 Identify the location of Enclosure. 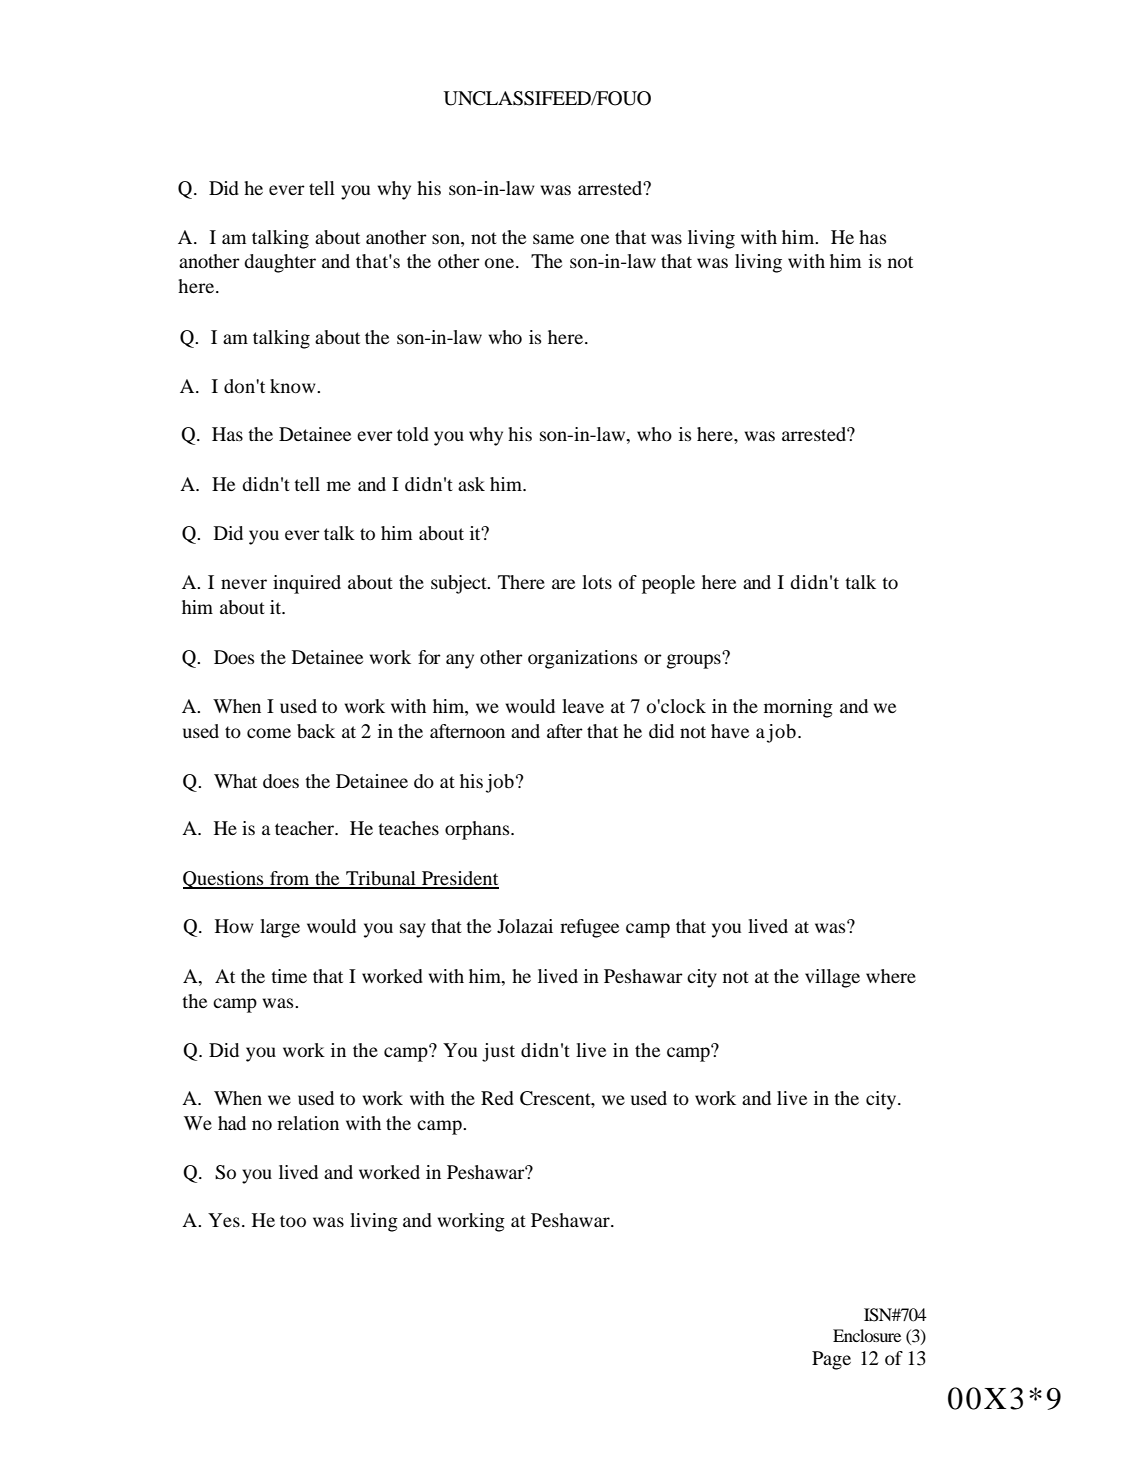
(867, 1335).
